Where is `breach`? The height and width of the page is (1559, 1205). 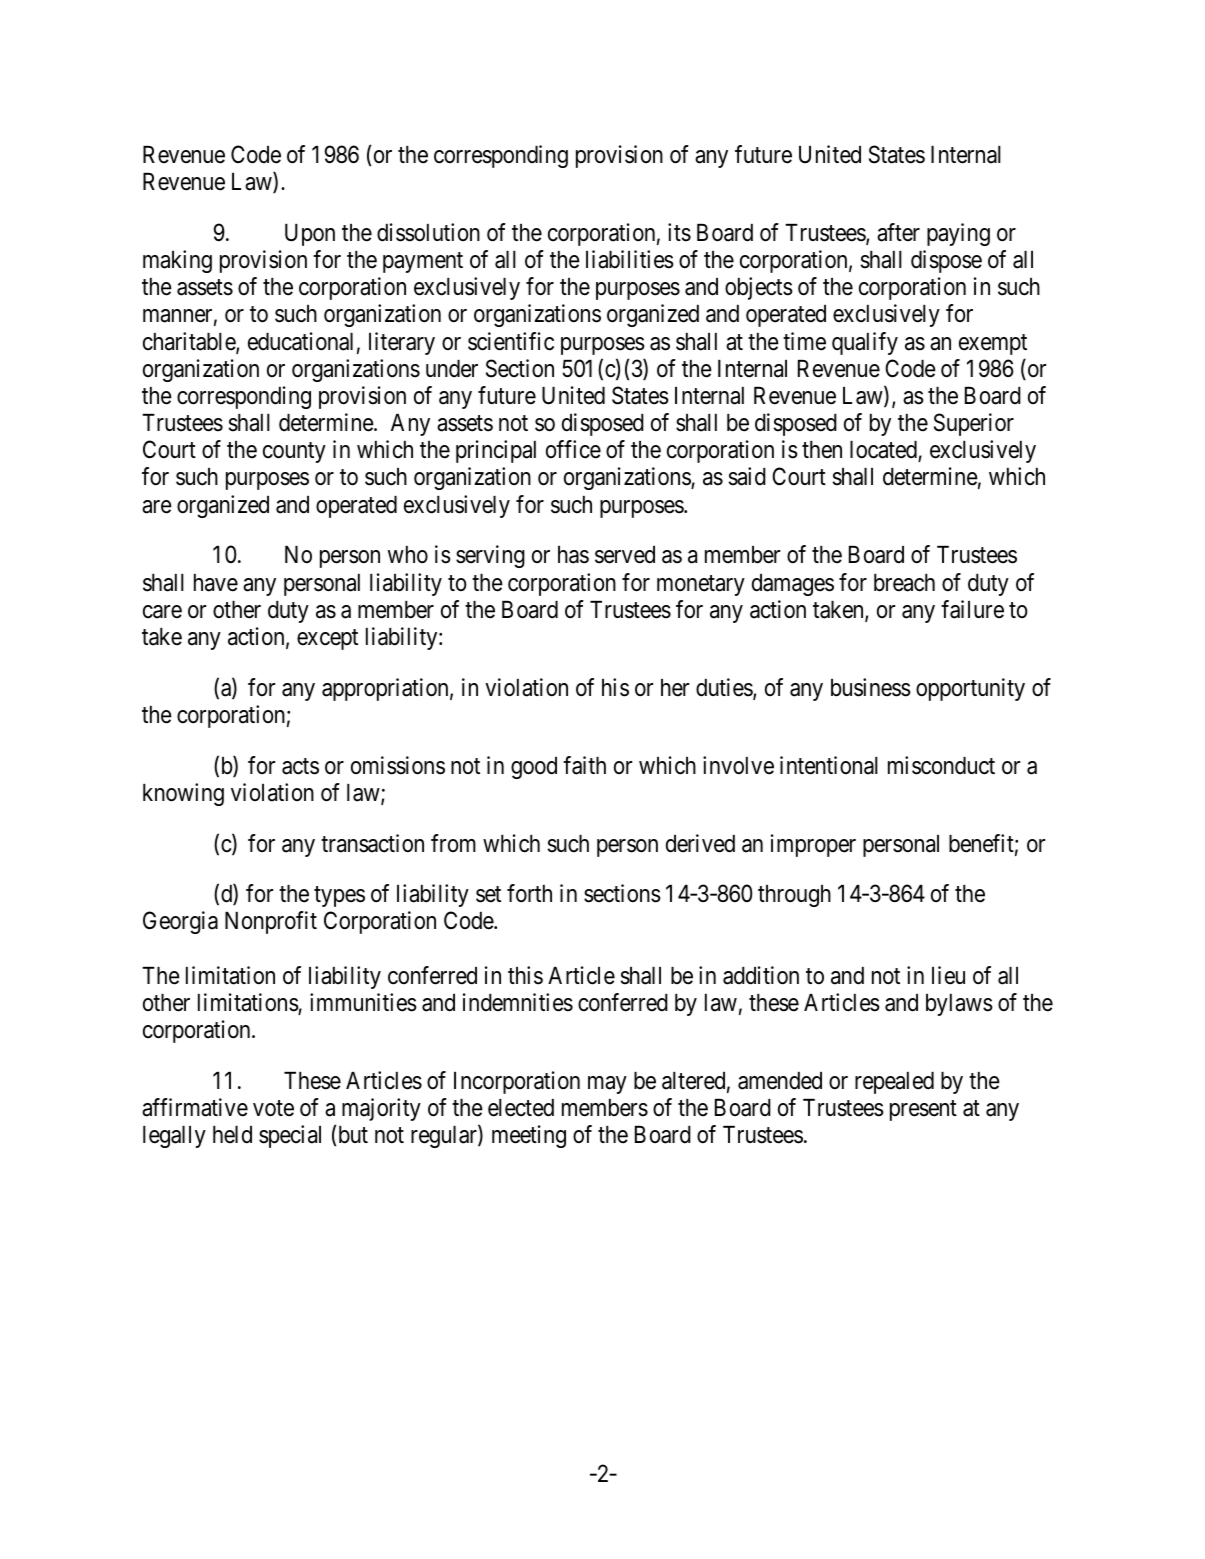
breach is located at coordinates (904, 583).
